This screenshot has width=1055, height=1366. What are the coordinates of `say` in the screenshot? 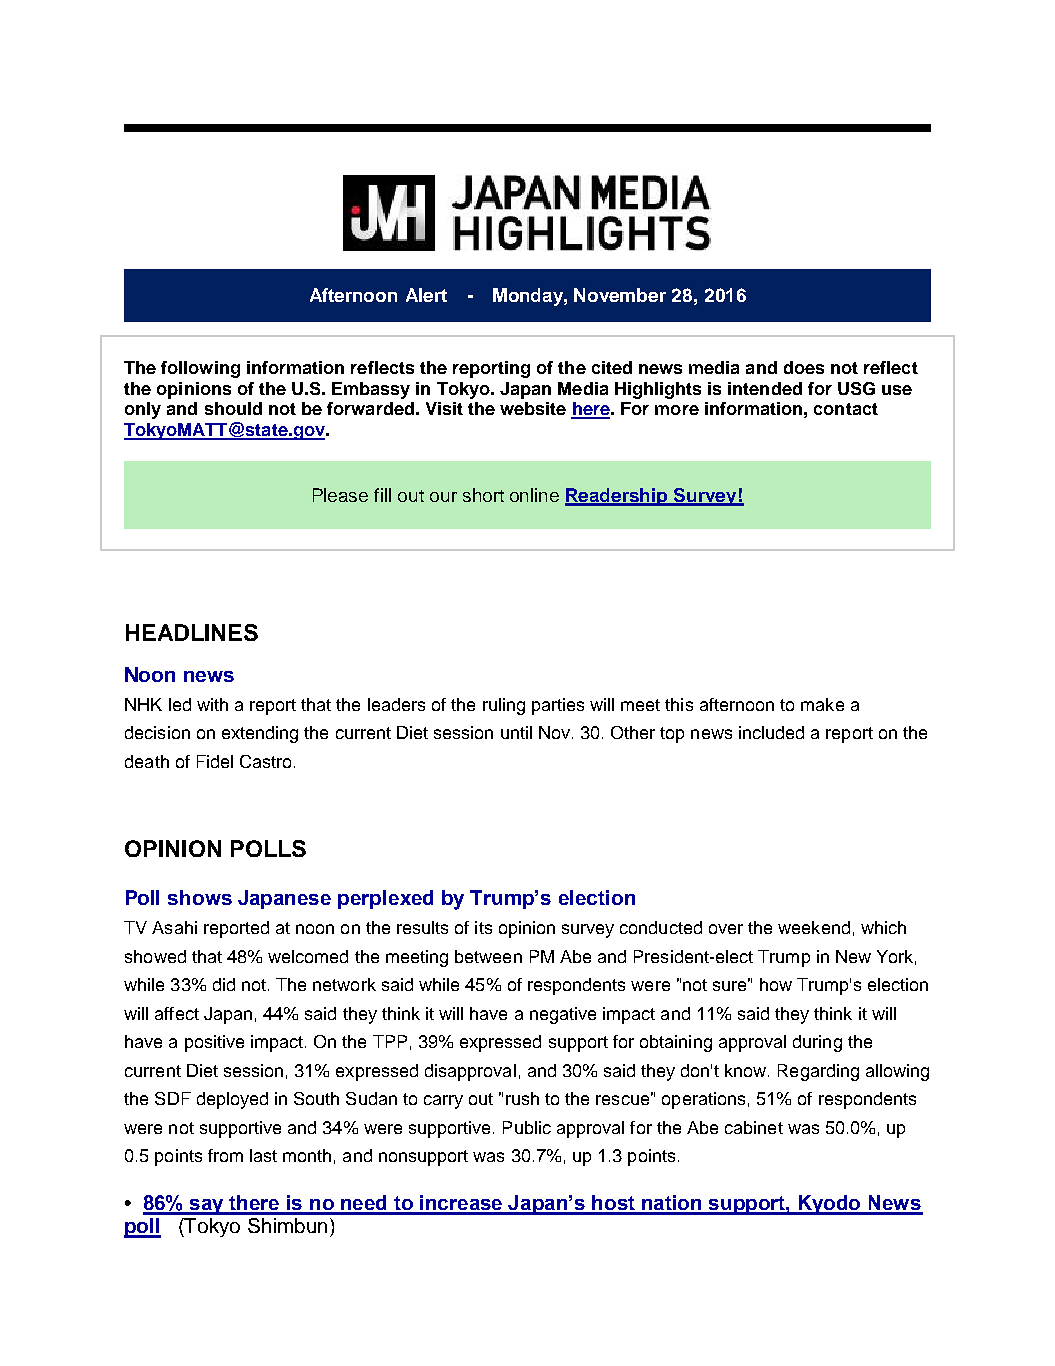 It's located at (207, 1207).
